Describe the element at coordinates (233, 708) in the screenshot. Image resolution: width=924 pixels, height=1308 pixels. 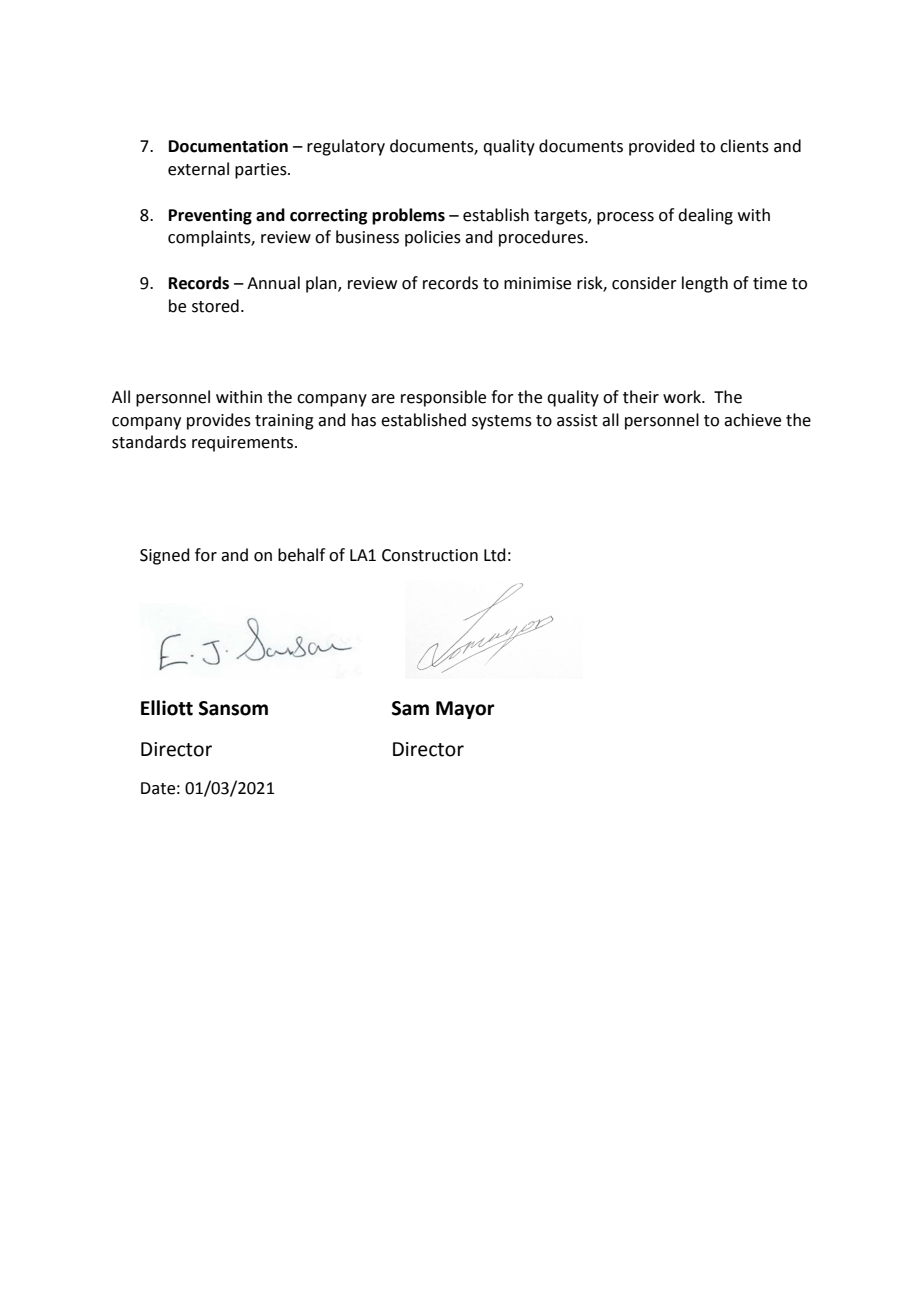
I see `Sansom` at that location.
